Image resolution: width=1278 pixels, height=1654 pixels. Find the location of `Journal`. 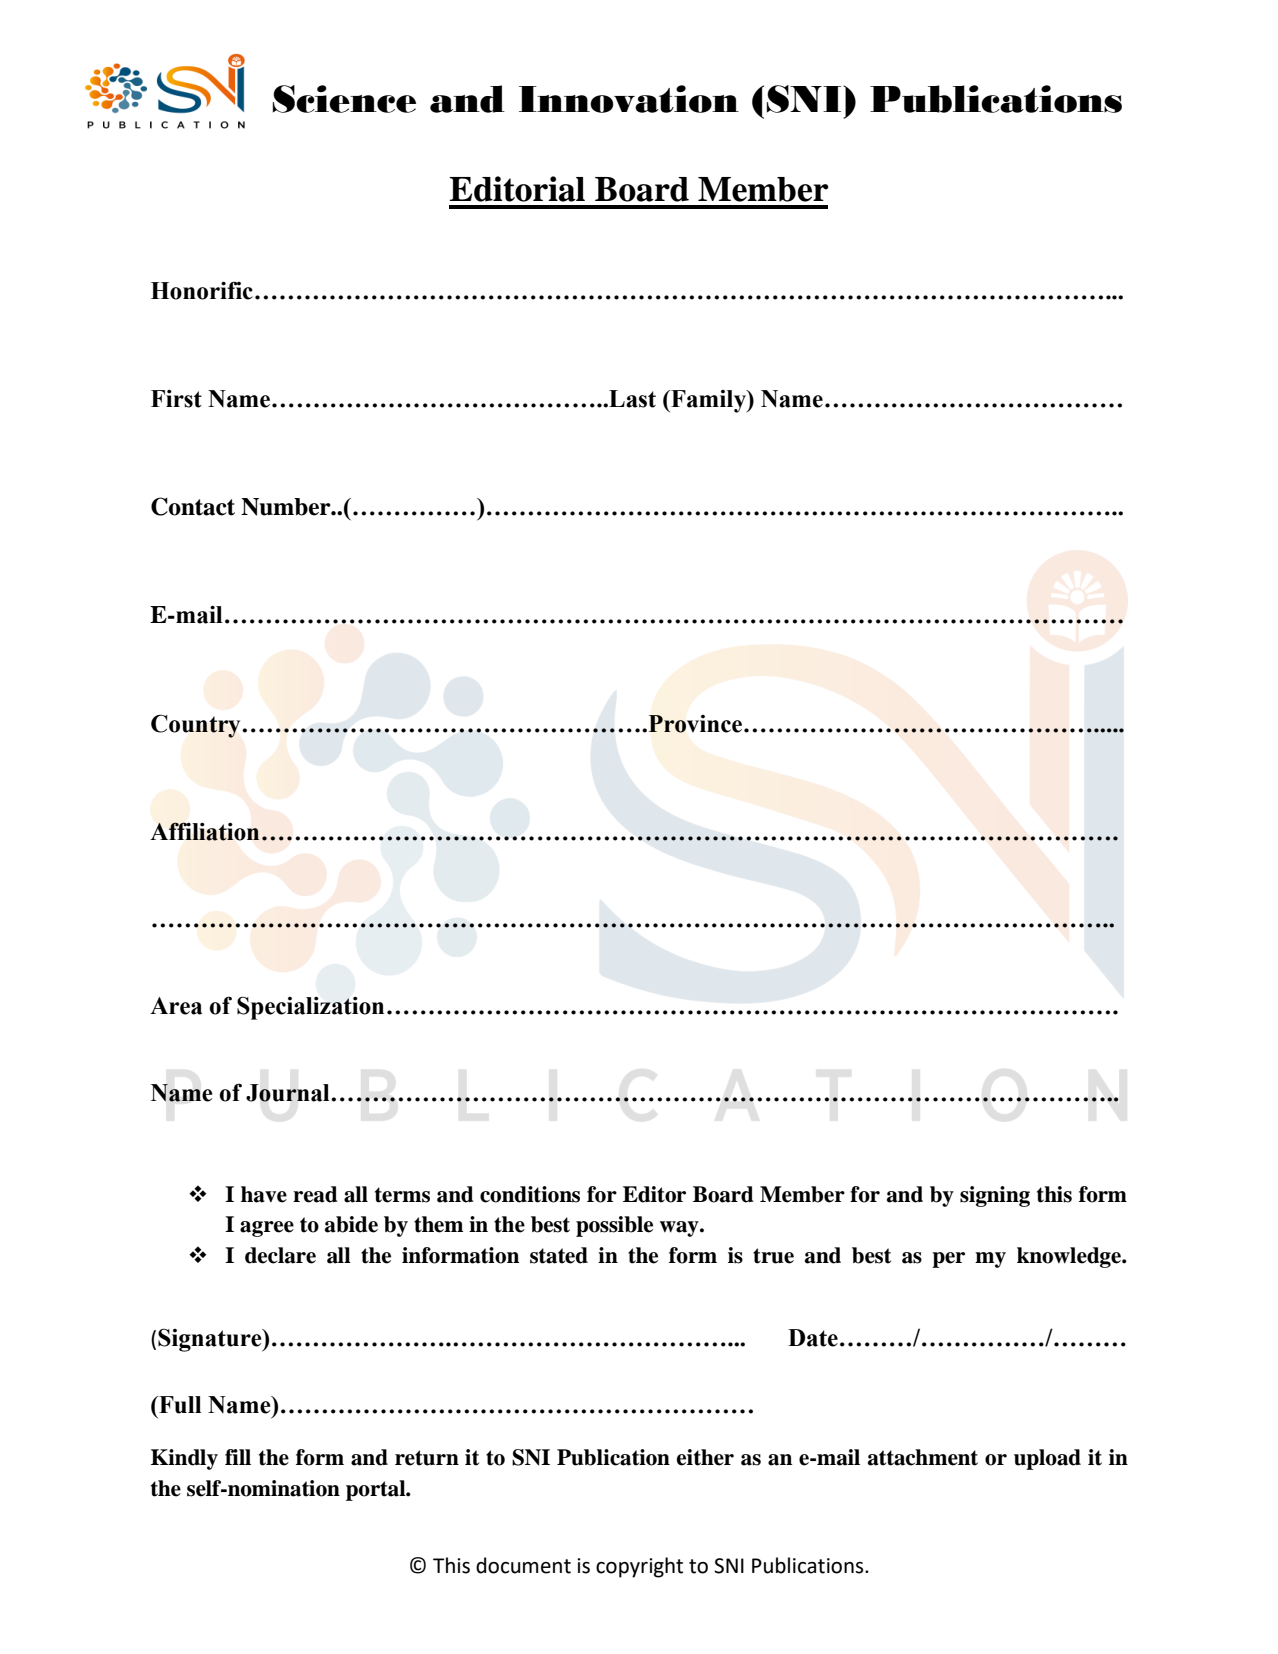

Journal is located at coordinates (289, 1093).
